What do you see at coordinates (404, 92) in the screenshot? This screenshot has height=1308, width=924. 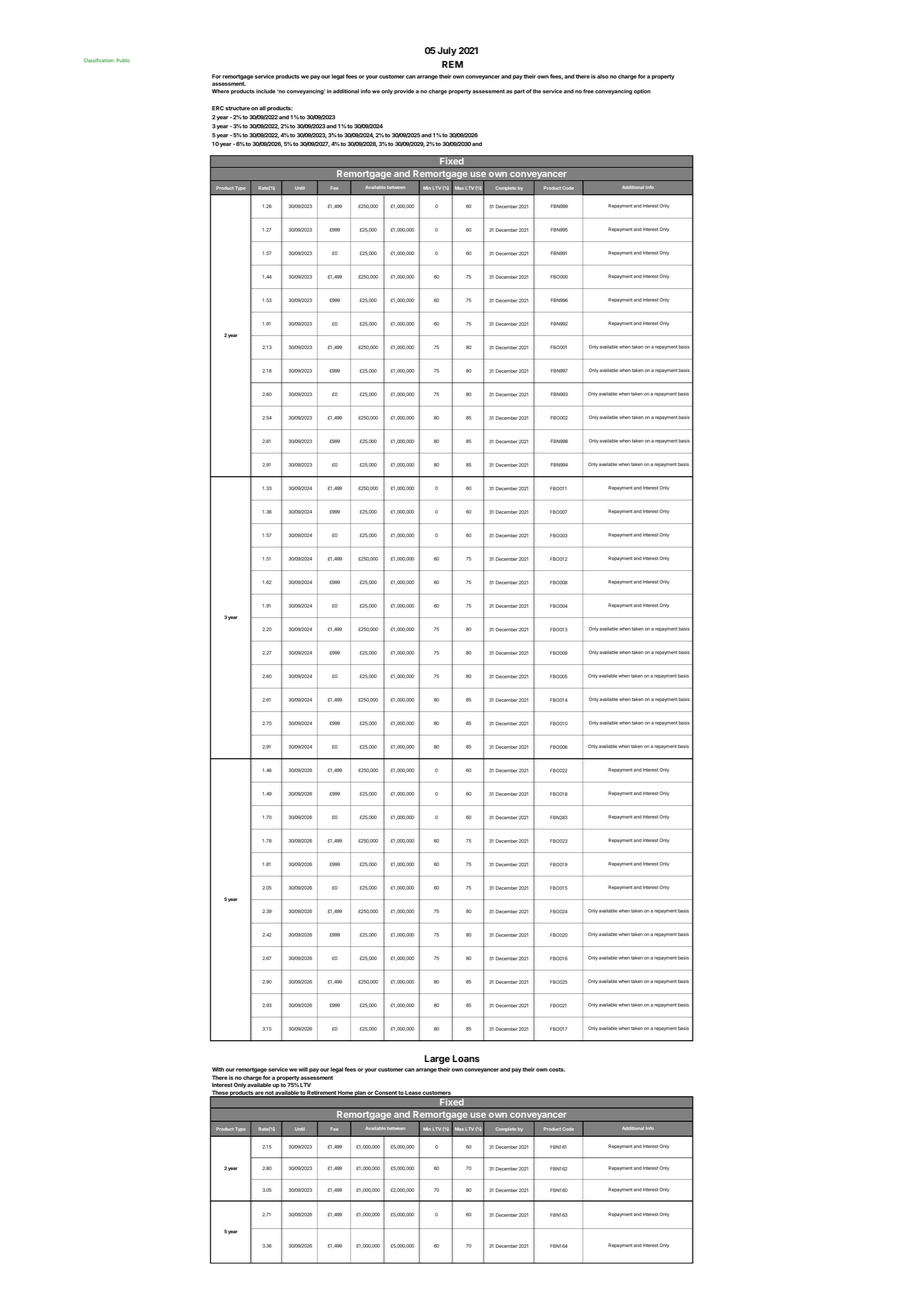 I see `provide` at bounding box center [404, 92].
